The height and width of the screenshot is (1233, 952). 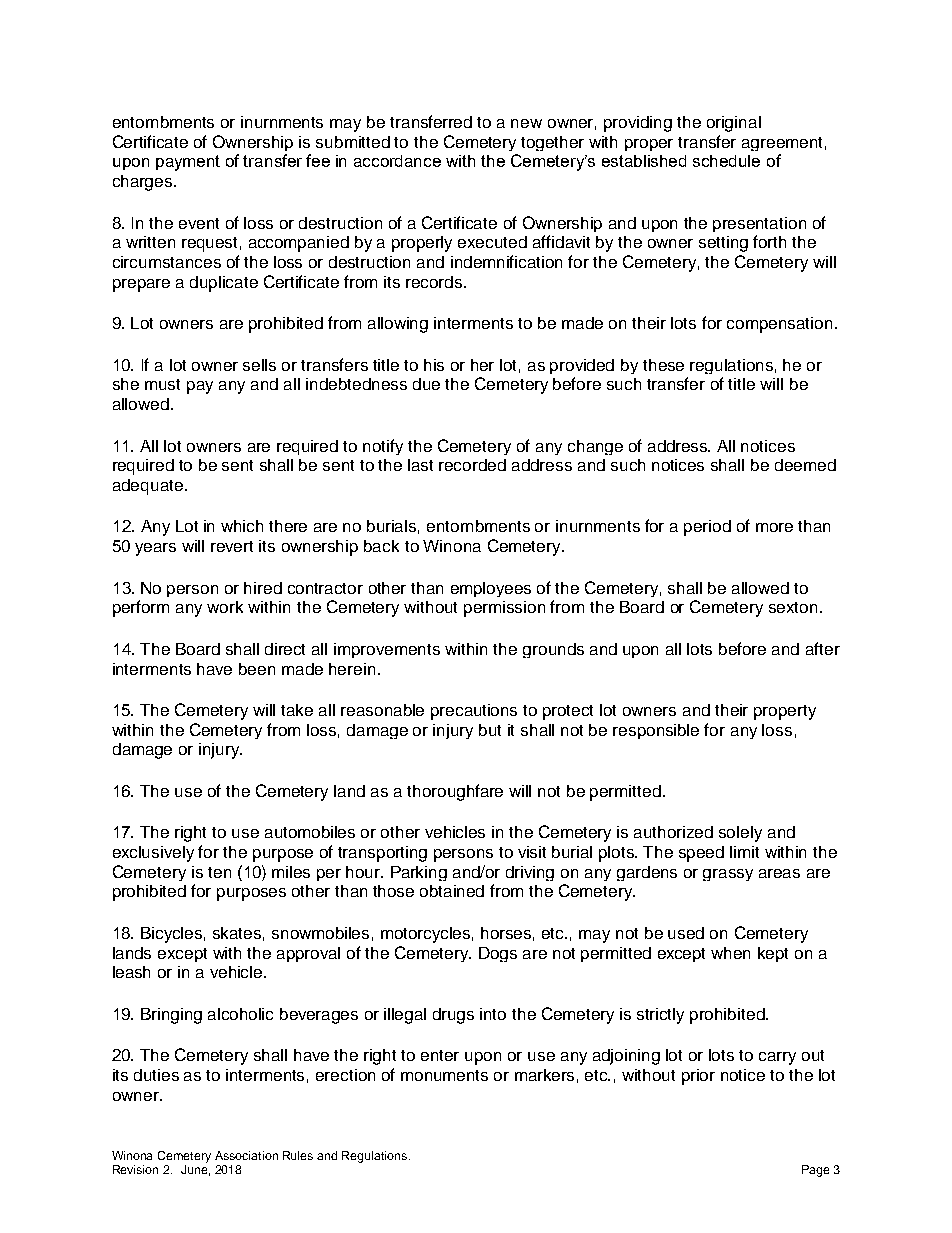 I want to click on payment, so click(x=188, y=163).
